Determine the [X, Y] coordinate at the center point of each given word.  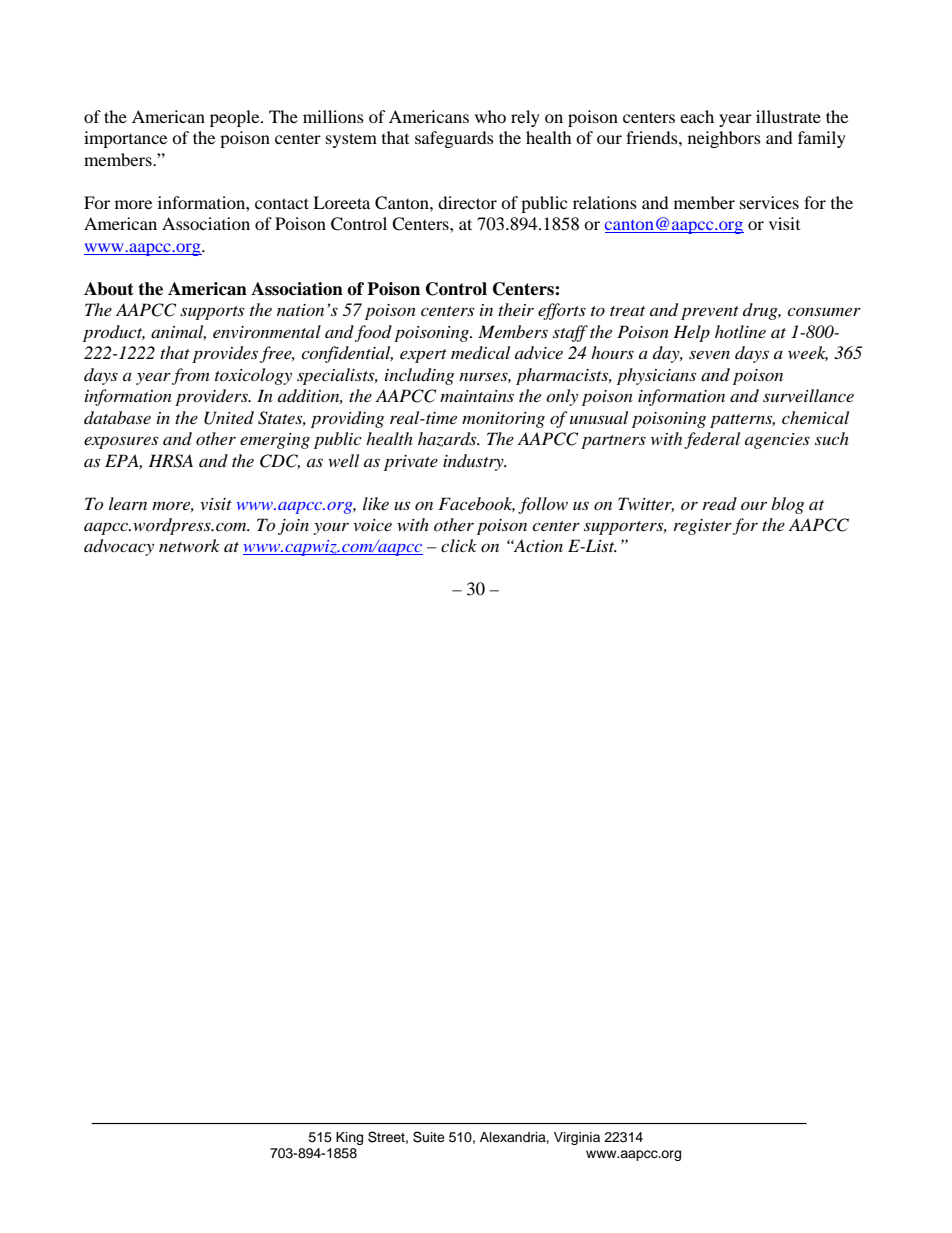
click [459, 545]
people [236, 118]
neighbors [724, 139]
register [703, 527]
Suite [429, 1137]
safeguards [454, 139]
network [189, 545]
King [349, 1138]
